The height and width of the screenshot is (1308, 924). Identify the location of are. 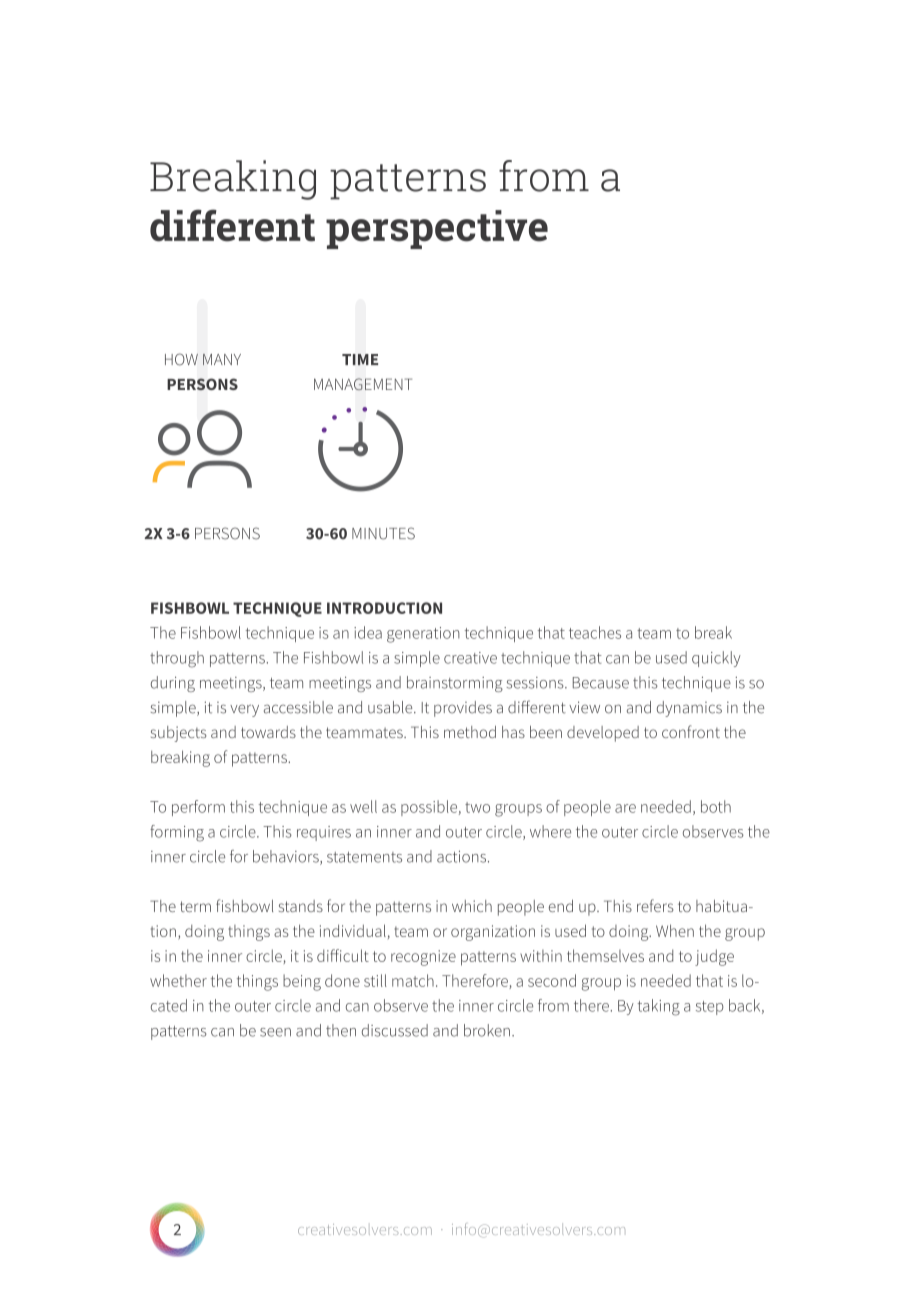
(625, 808).
